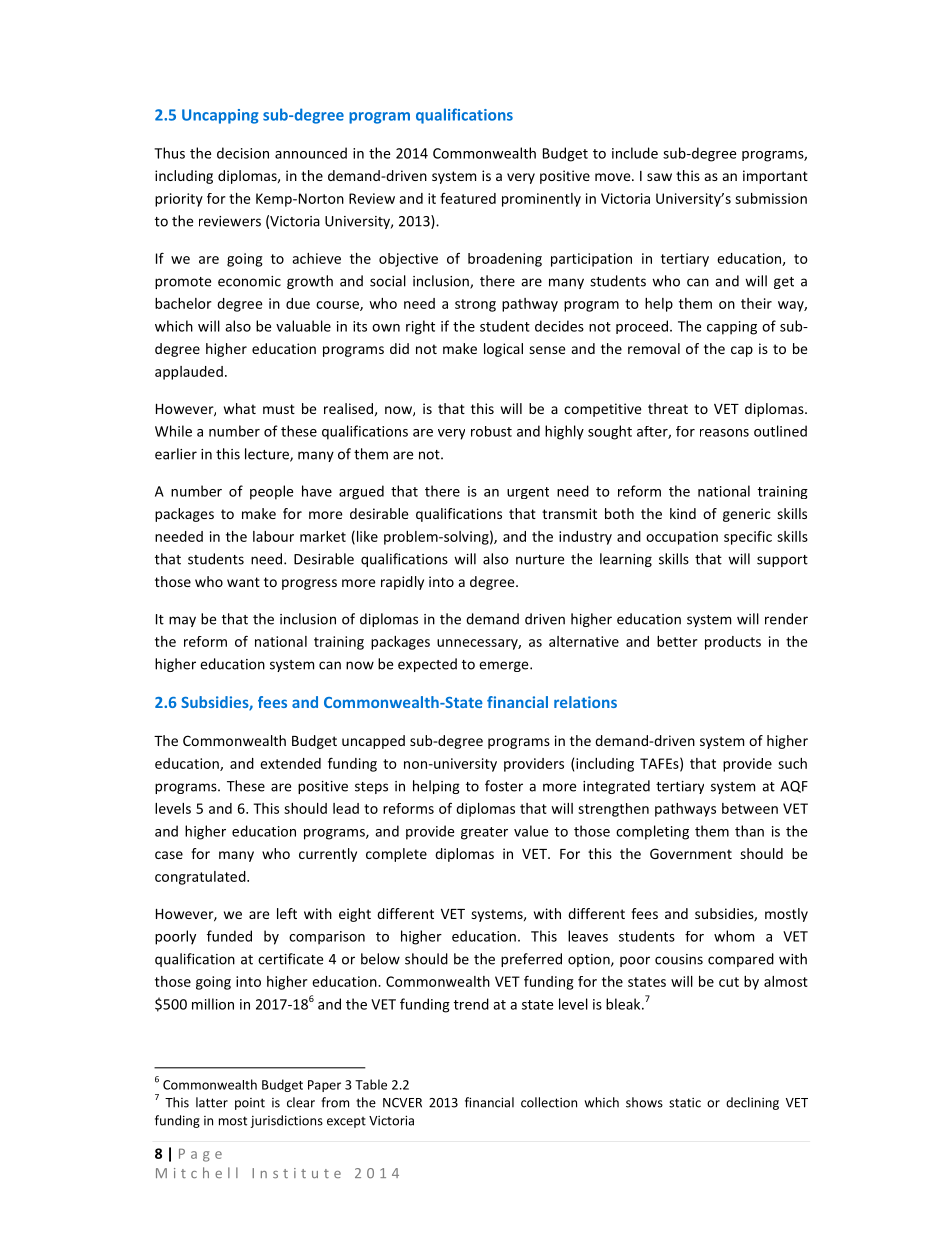  I want to click on decision, so click(243, 153).
